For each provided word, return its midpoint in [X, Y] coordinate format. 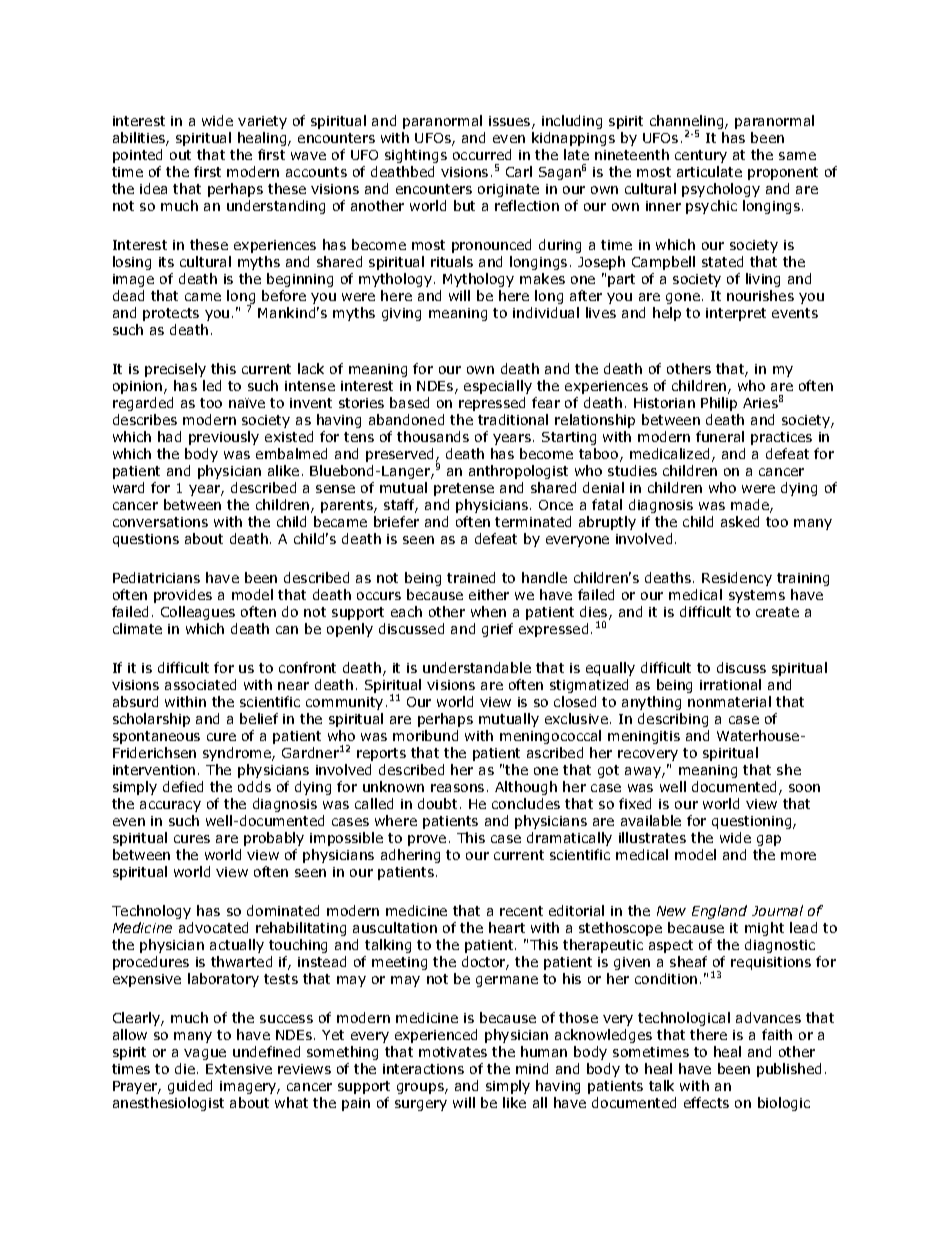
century [701, 156]
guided [190, 1087]
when [488, 611]
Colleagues [198, 613]
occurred [482, 154]
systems [757, 596]
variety [262, 122]
